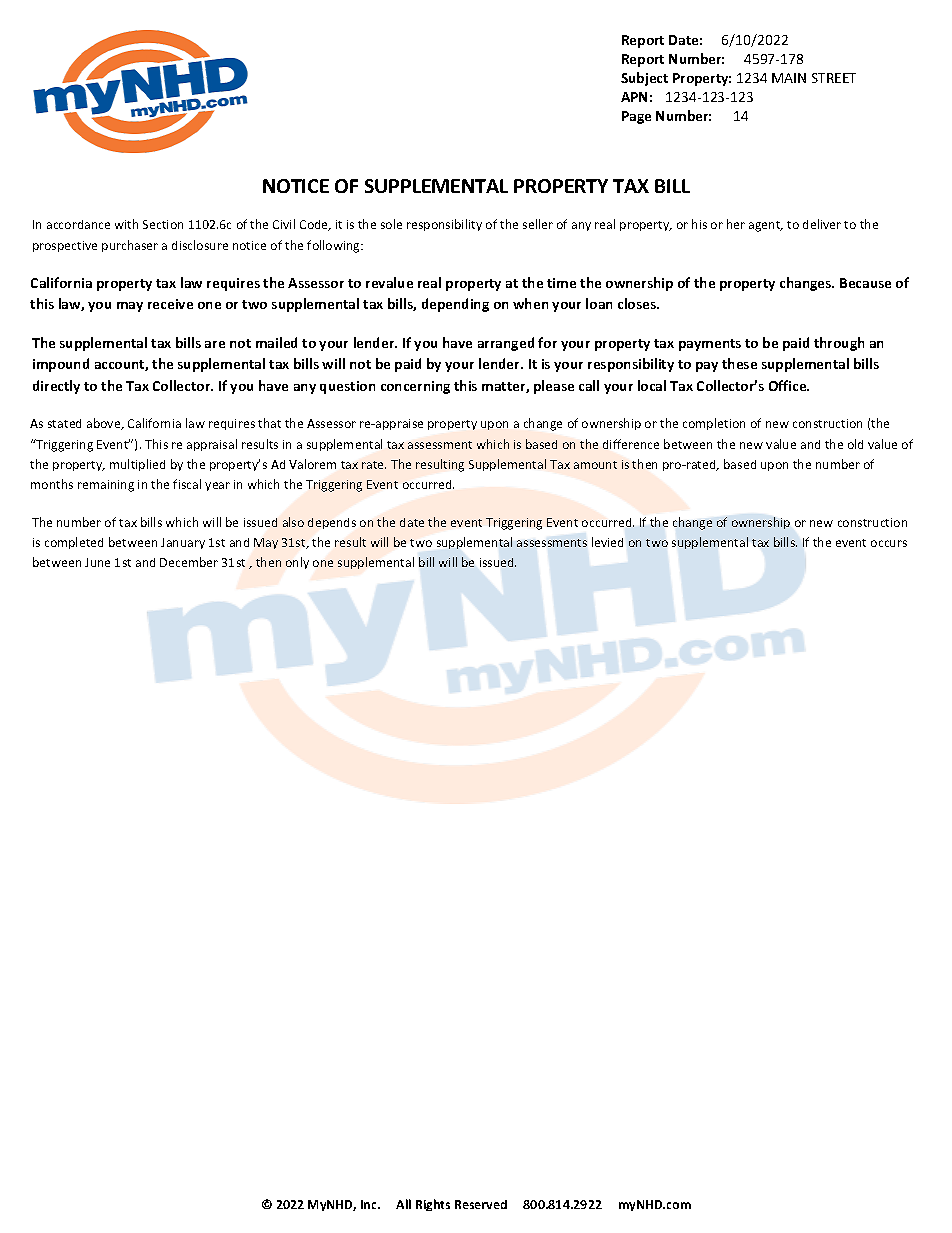 The height and width of the screenshot is (1233, 952). What do you see at coordinates (415, 387) in the screenshot?
I see `concerning` at bounding box center [415, 387].
